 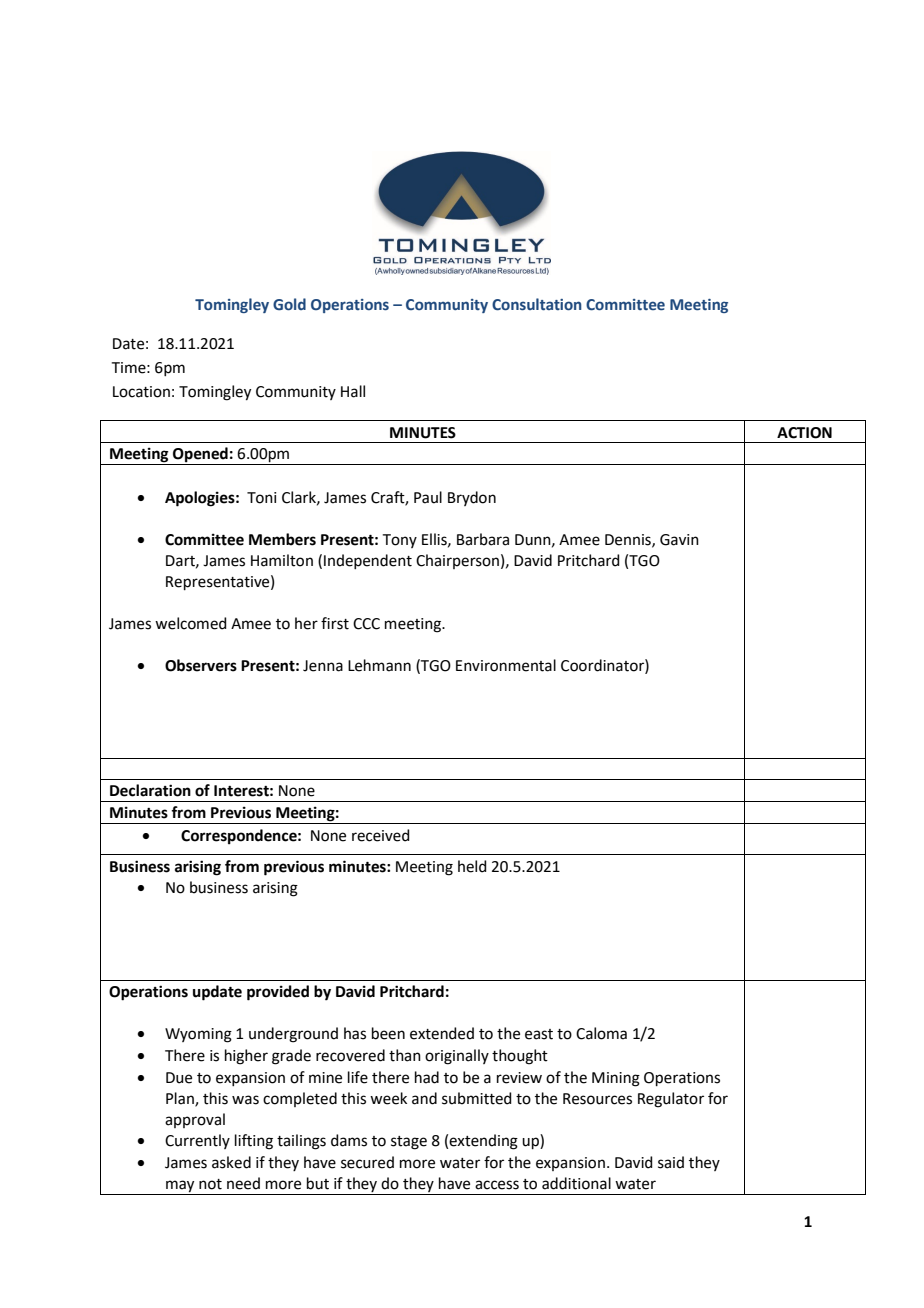 I want to click on ACTION, so click(x=804, y=433).
